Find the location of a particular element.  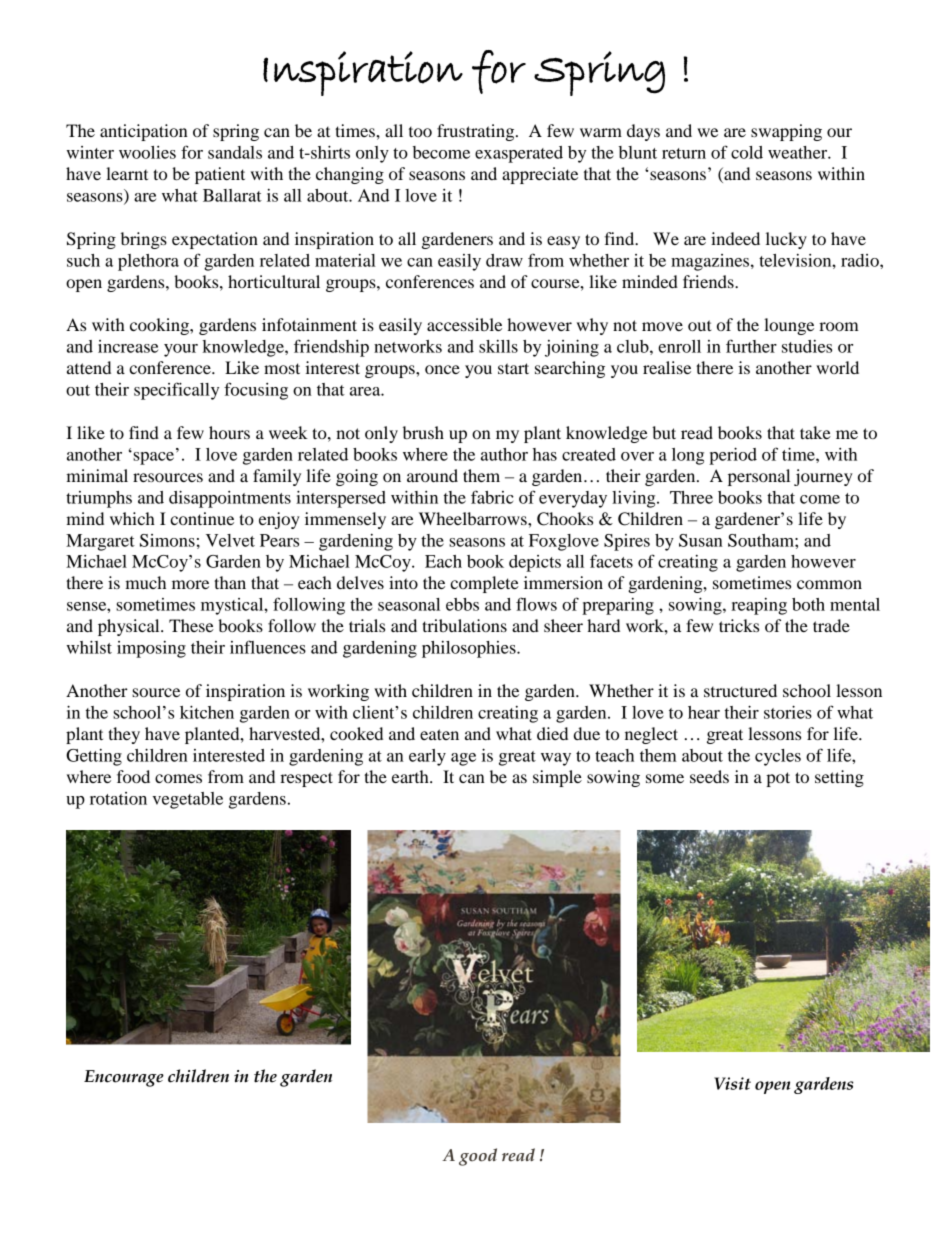

frustrating is located at coordinates (477, 132).
